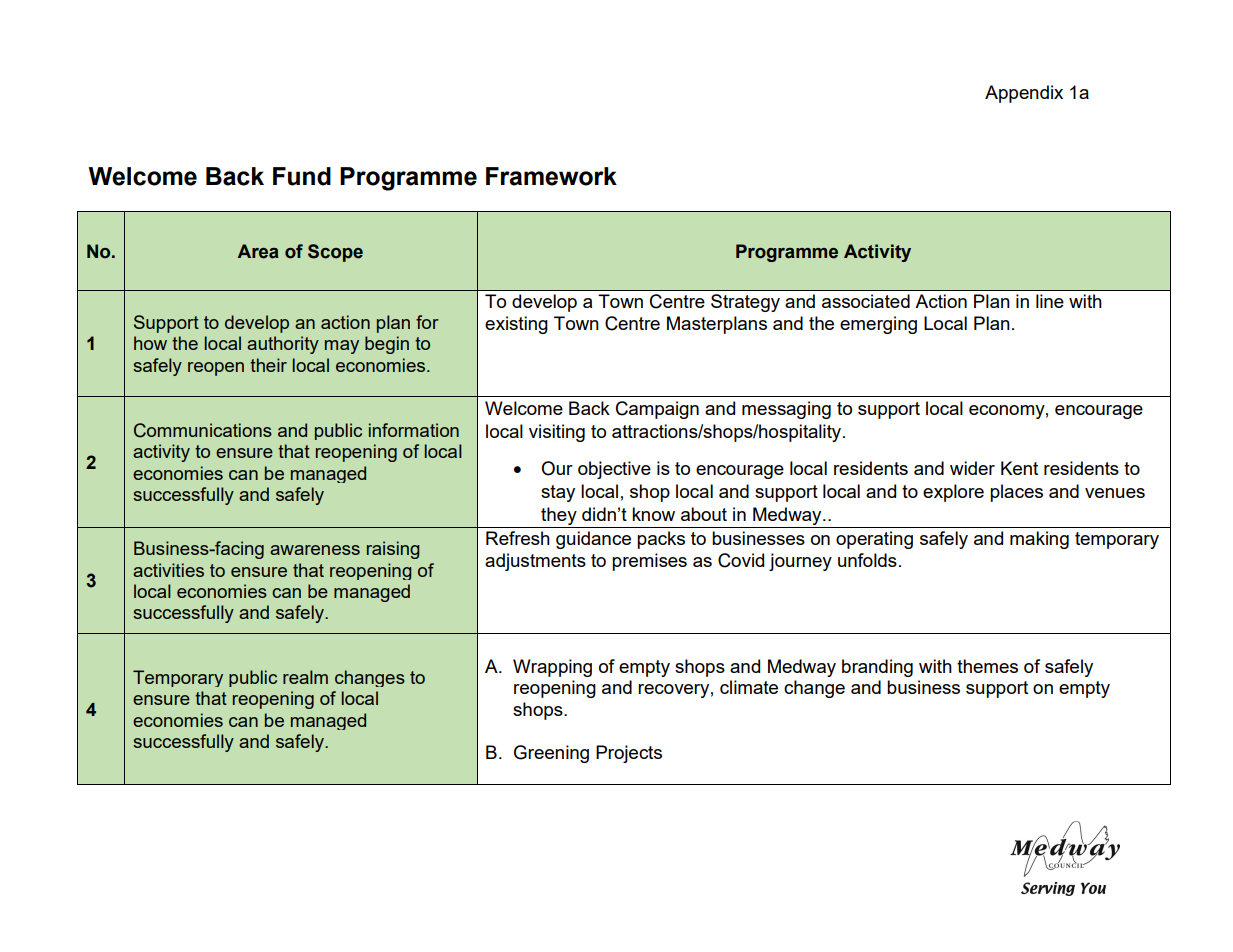  I want to click on existing, so click(516, 325).
